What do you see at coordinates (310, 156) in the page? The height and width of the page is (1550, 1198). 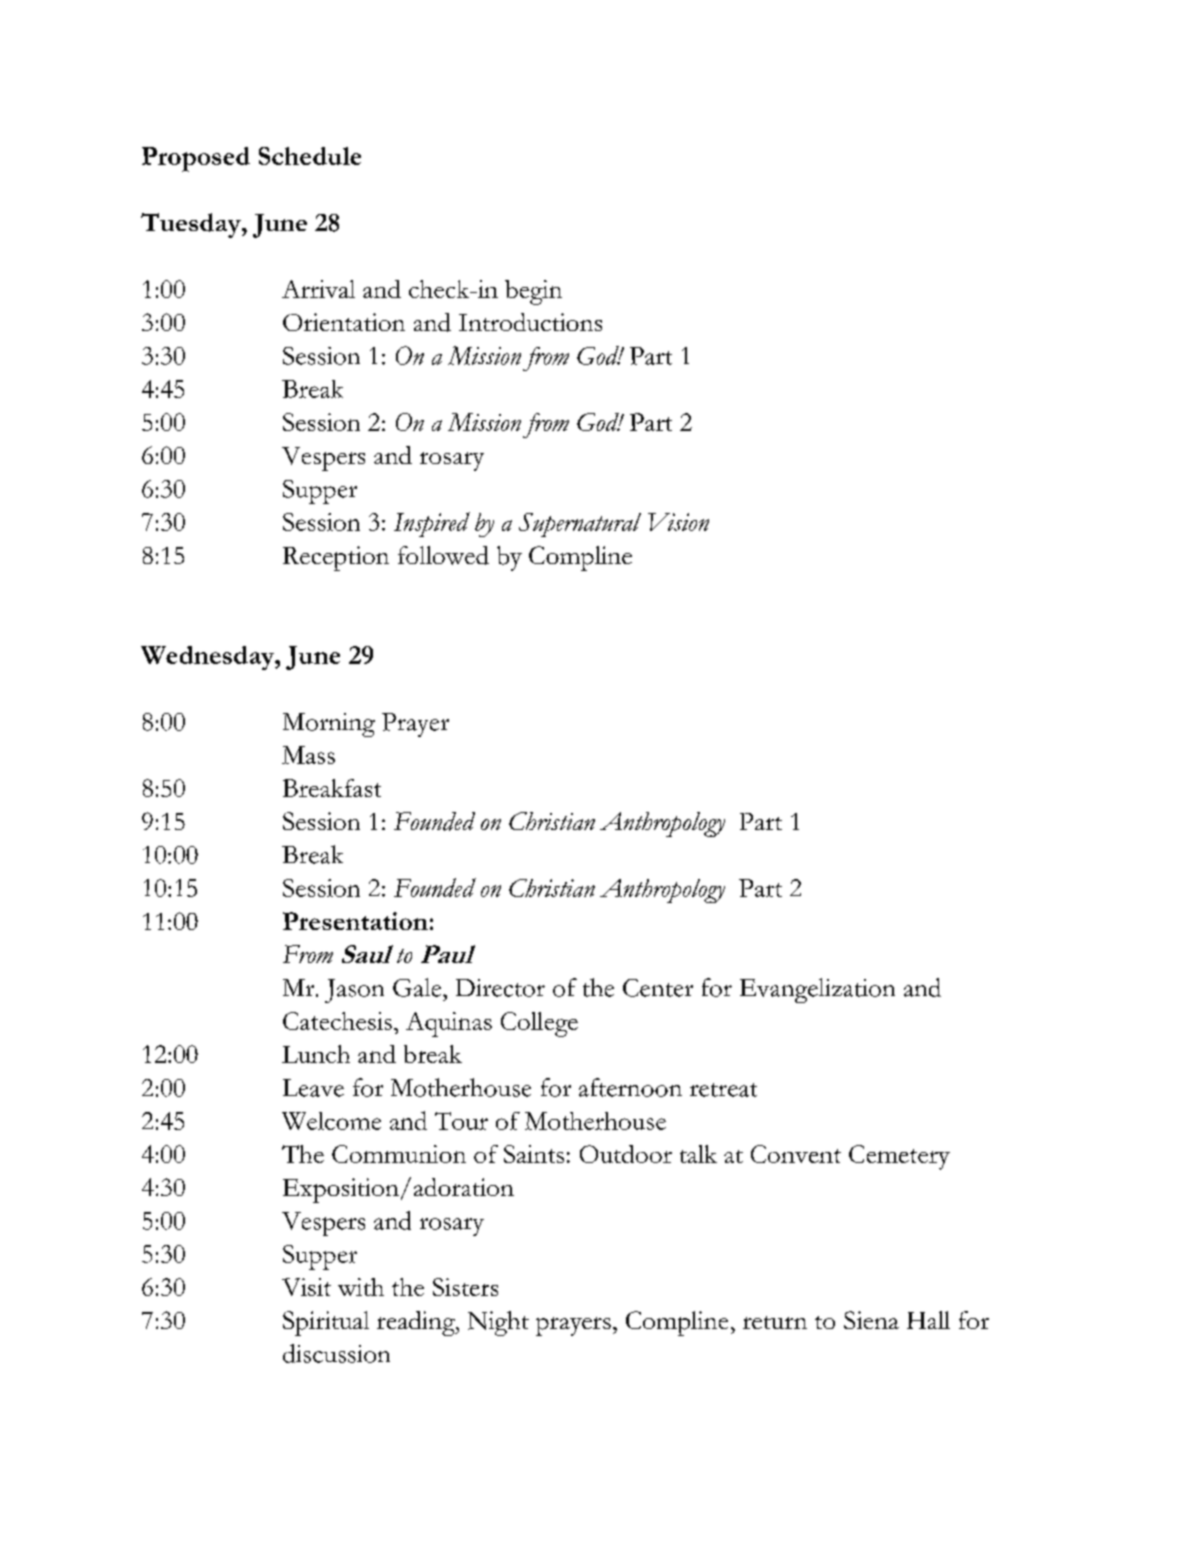 I see `Schedule` at bounding box center [310, 156].
